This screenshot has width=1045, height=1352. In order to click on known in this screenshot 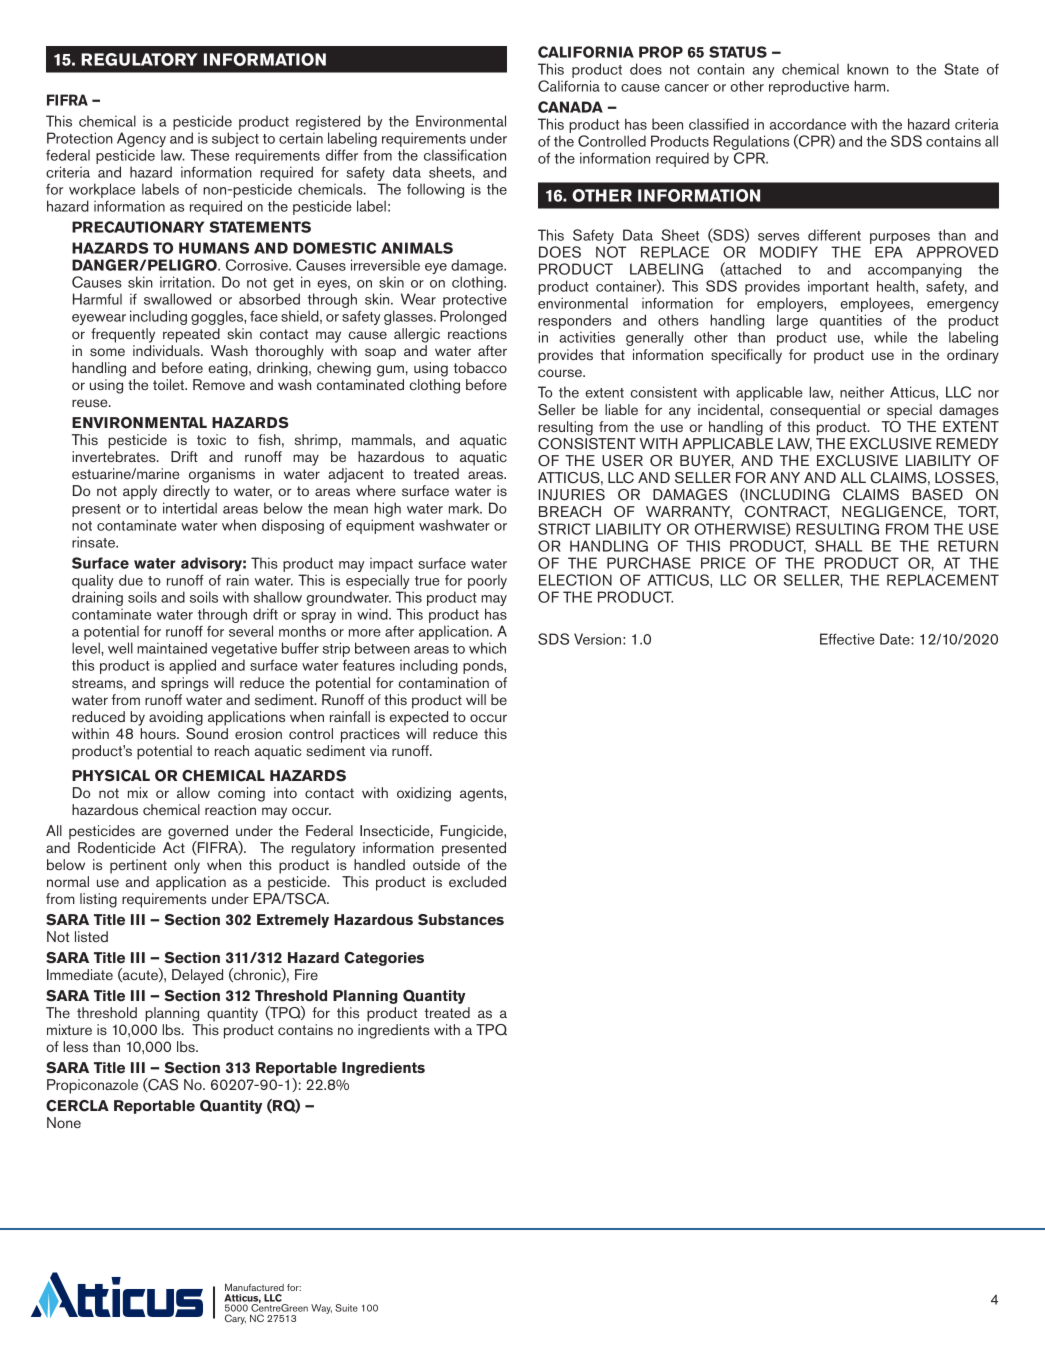, I will do `click(867, 69)`.
